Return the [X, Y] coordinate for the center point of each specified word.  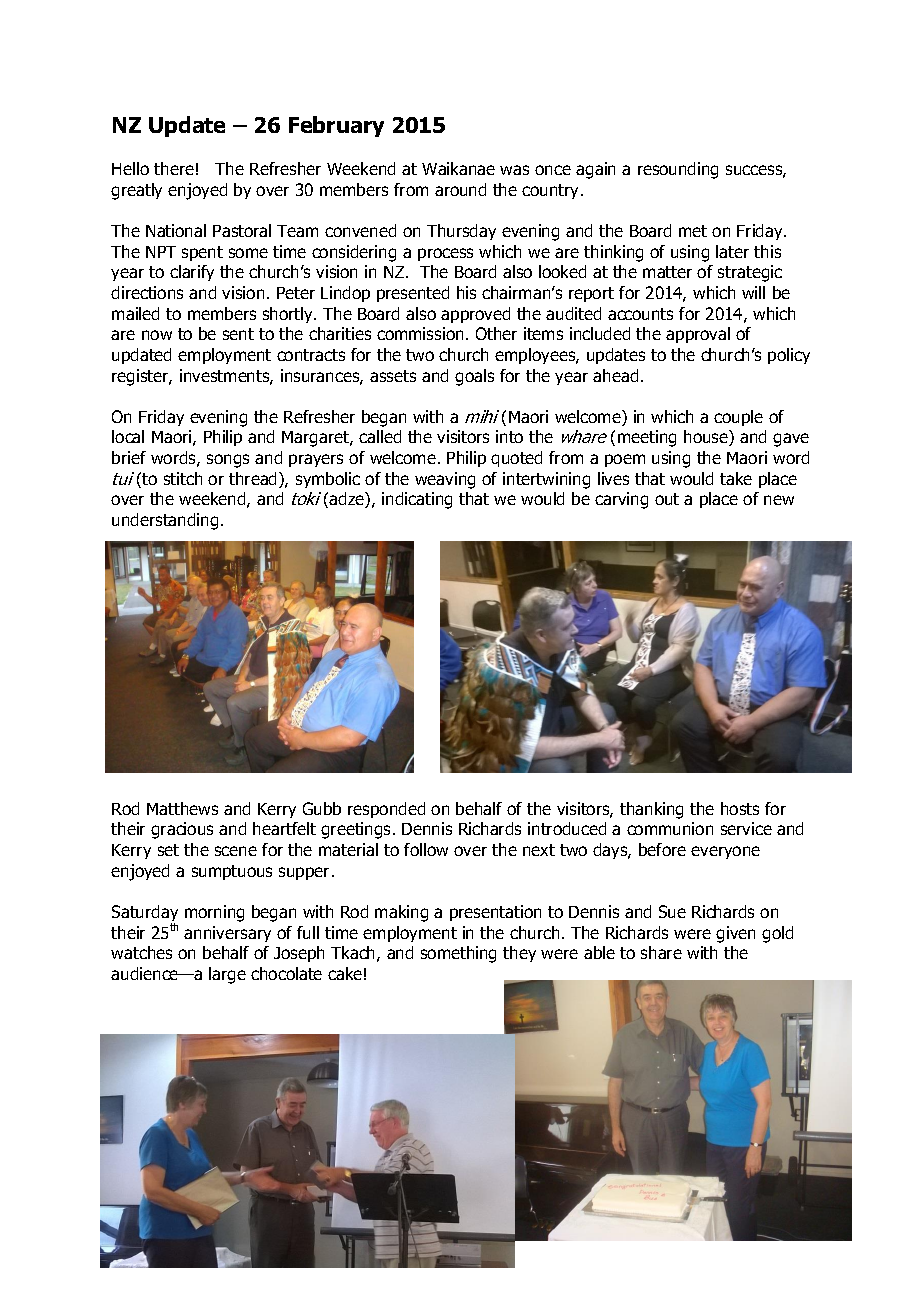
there [174, 168]
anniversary [227, 934]
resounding [678, 170]
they [519, 954]
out [667, 499]
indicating [417, 500]
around [460, 189]
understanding [165, 521]
